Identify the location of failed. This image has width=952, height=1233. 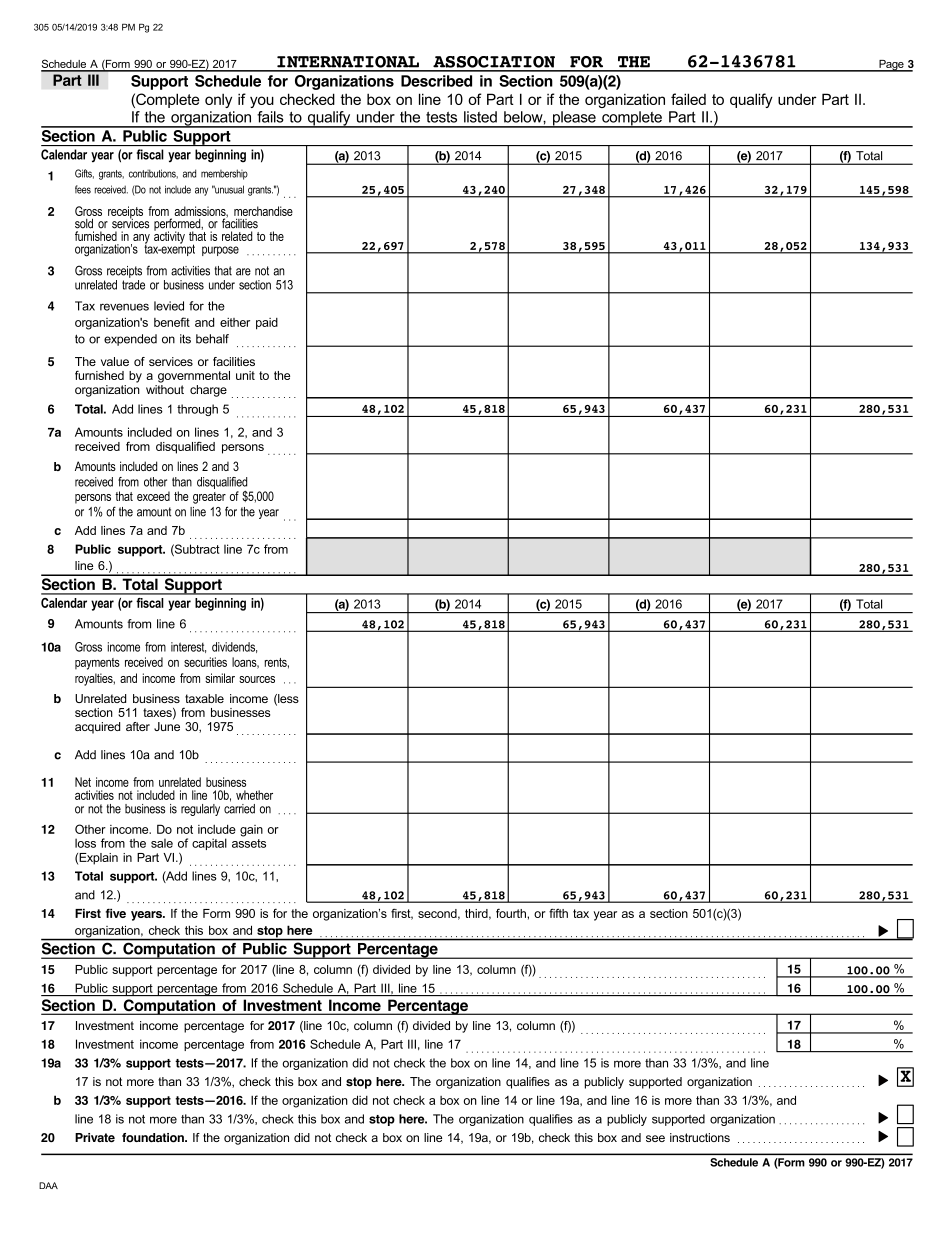
(688, 99).
